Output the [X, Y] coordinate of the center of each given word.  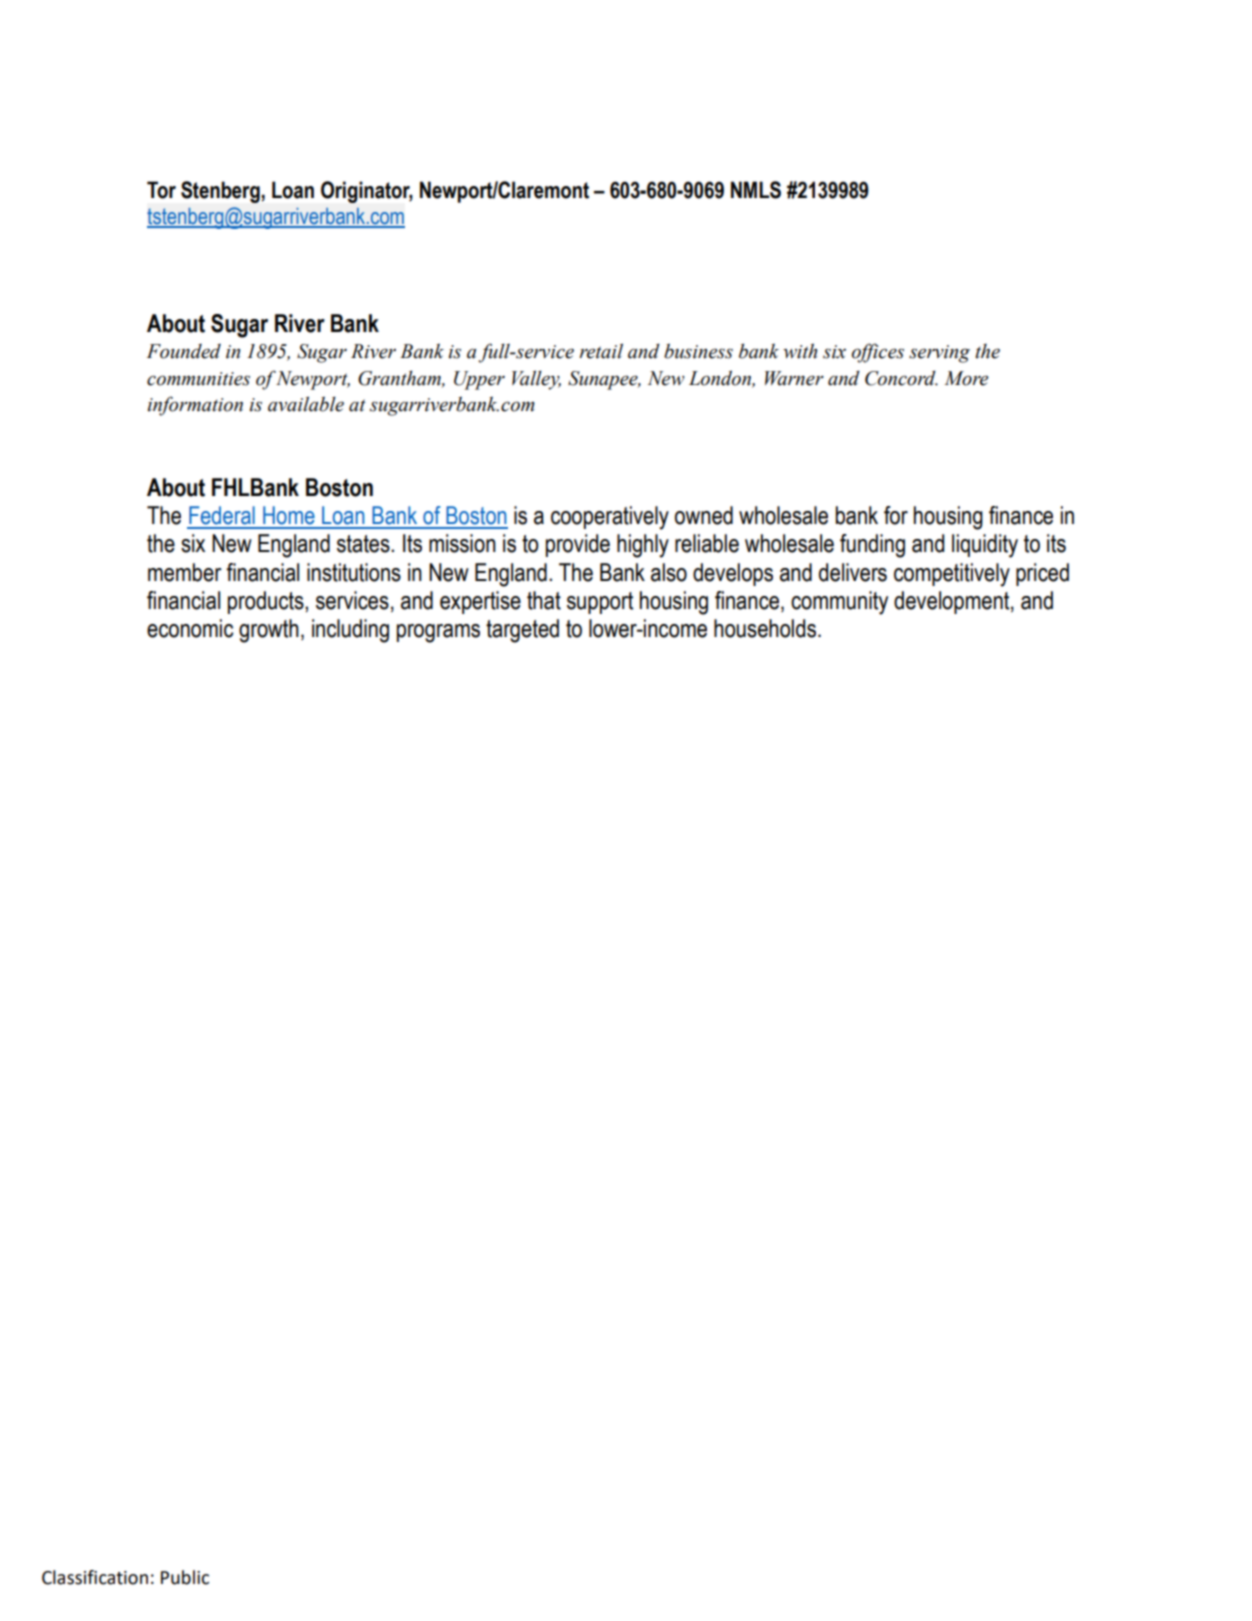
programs [438, 633]
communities [198, 379]
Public [185, 1577]
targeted [522, 631]
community [839, 603]
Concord [901, 378]
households [765, 628]
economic [190, 628]
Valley [536, 380]
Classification [95, 1577]
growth [269, 631]
